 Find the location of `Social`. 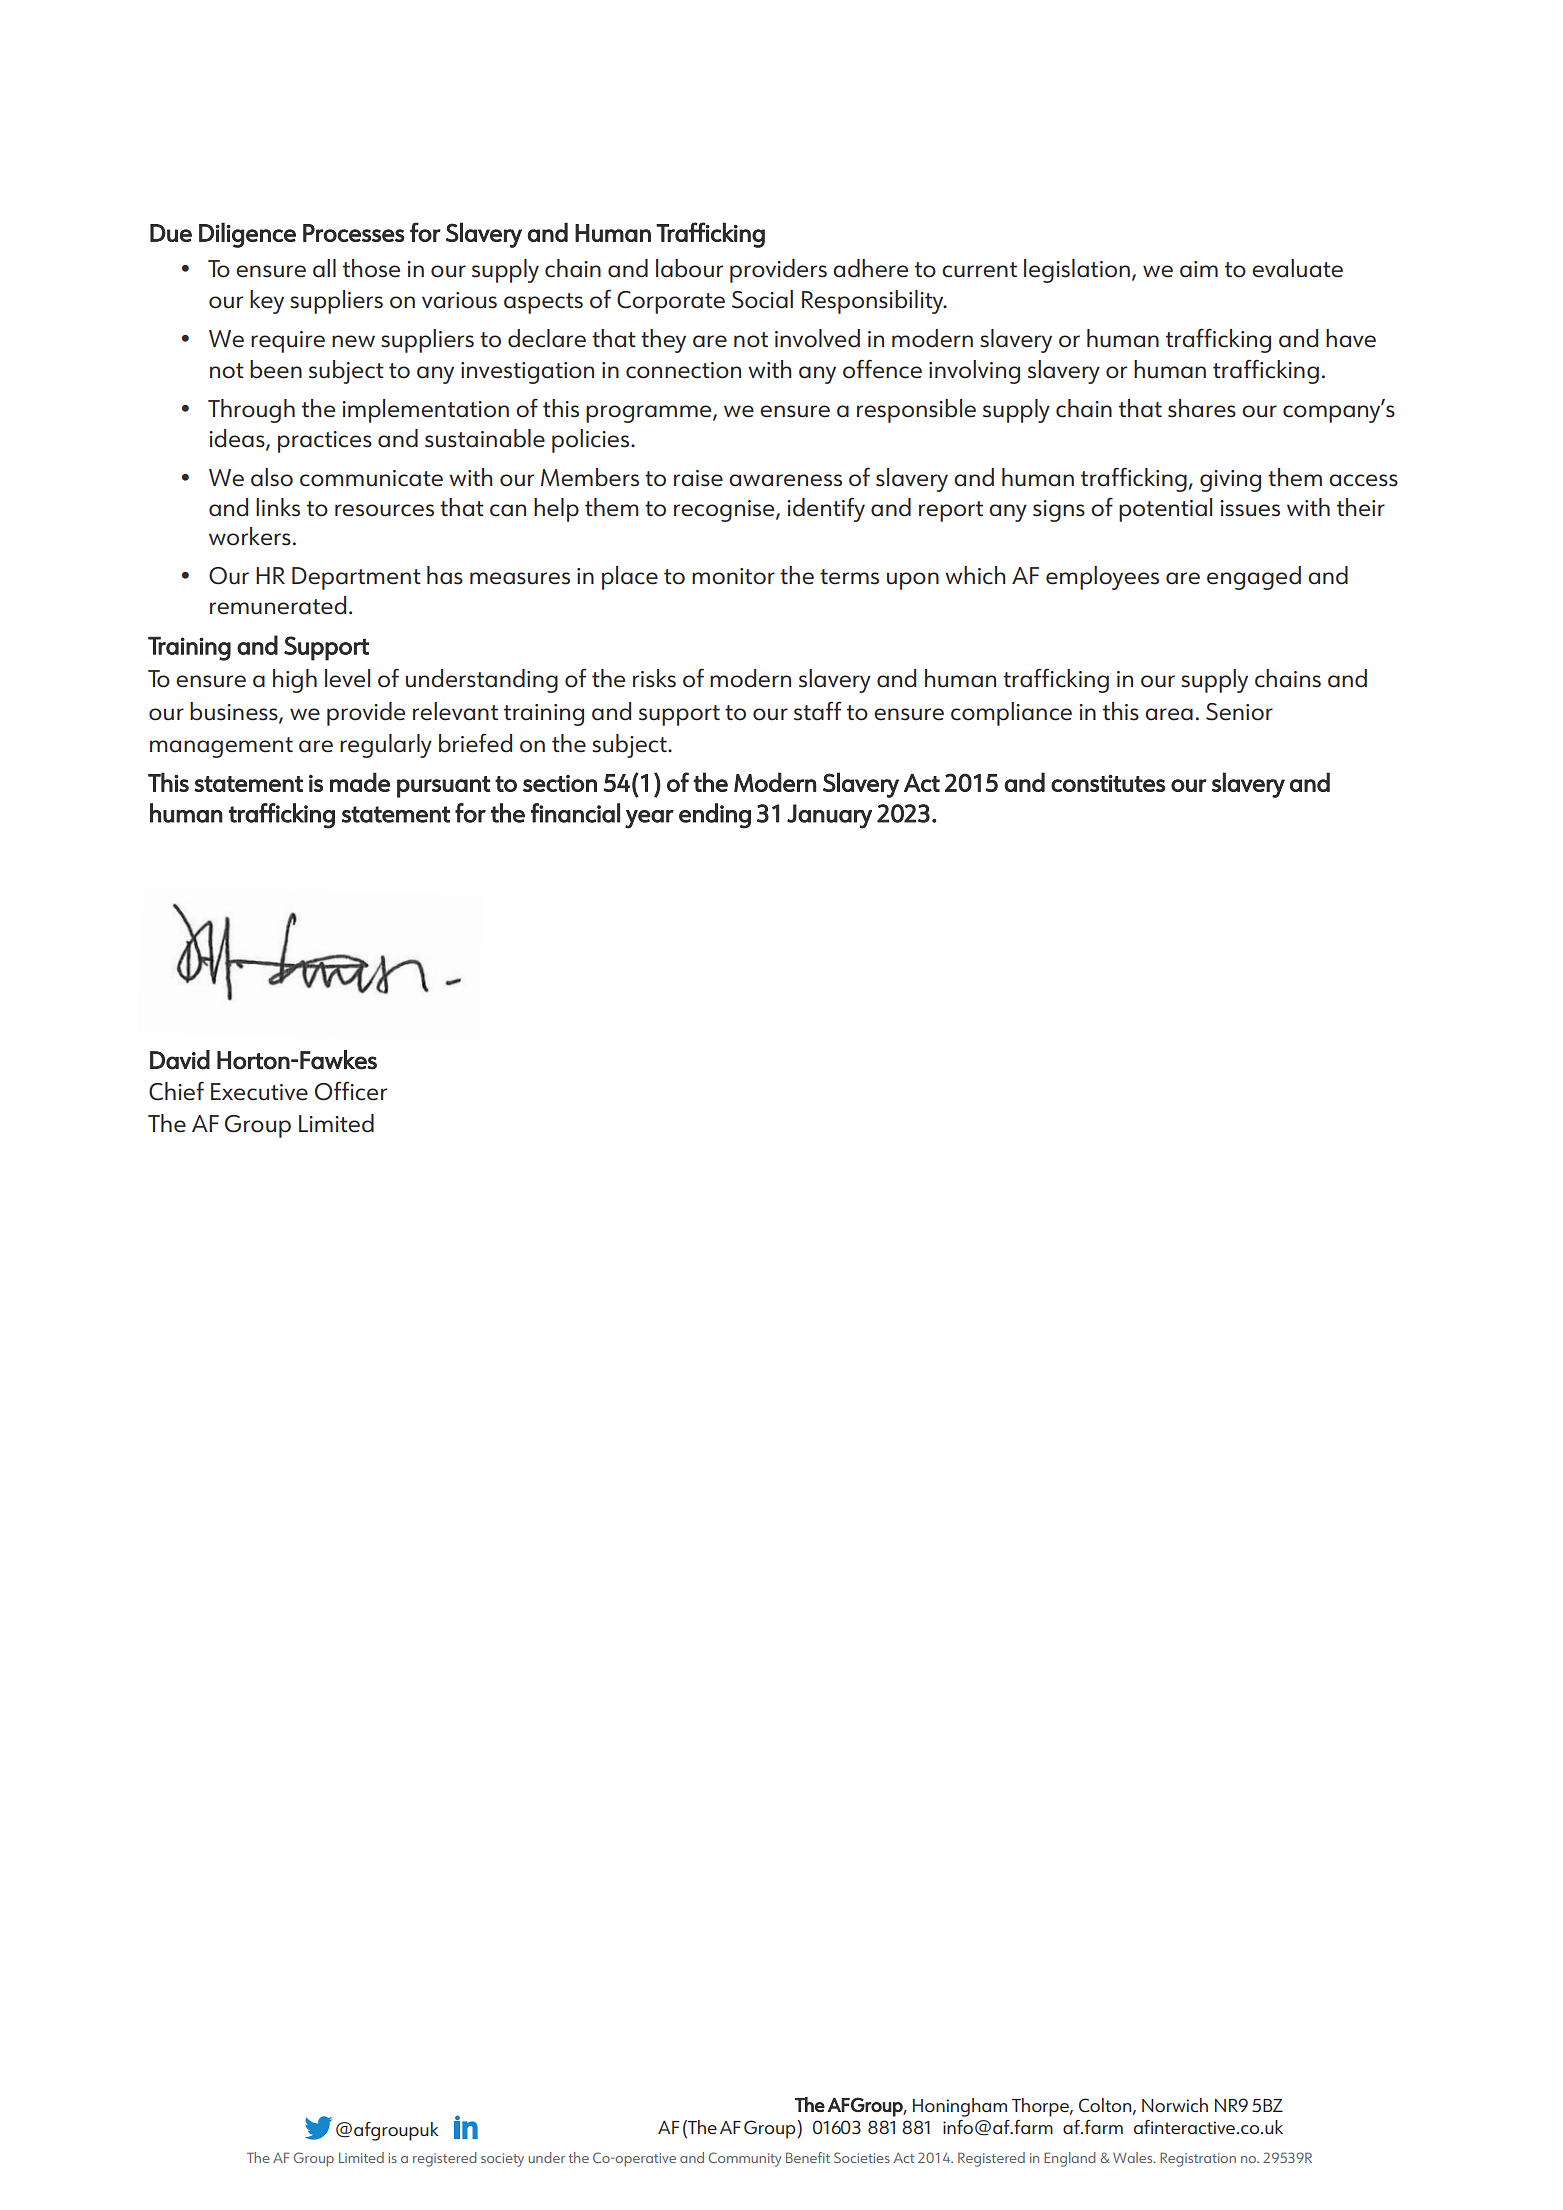

Social is located at coordinates (762, 299).
